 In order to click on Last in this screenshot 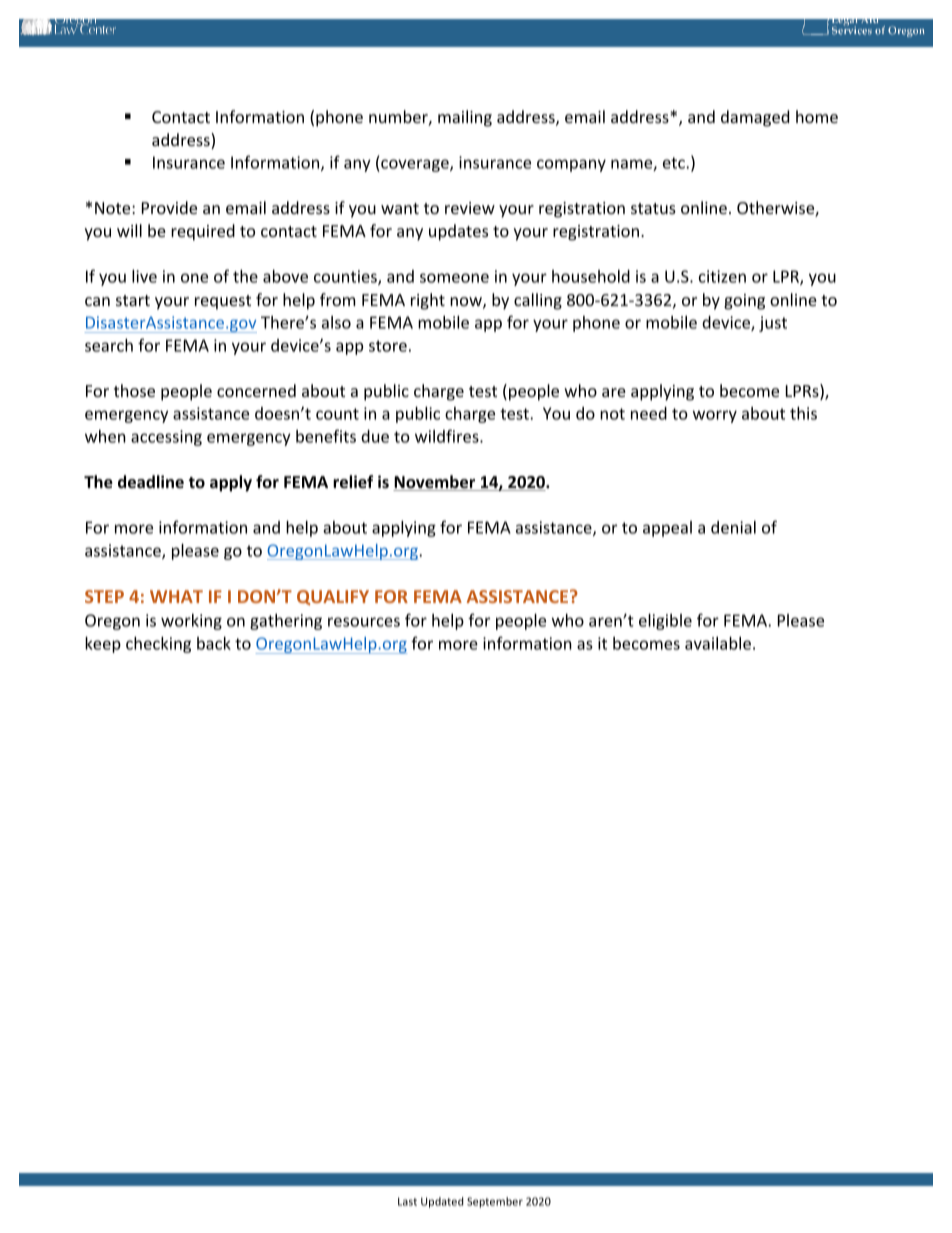, I will do `click(407, 1201)`.
